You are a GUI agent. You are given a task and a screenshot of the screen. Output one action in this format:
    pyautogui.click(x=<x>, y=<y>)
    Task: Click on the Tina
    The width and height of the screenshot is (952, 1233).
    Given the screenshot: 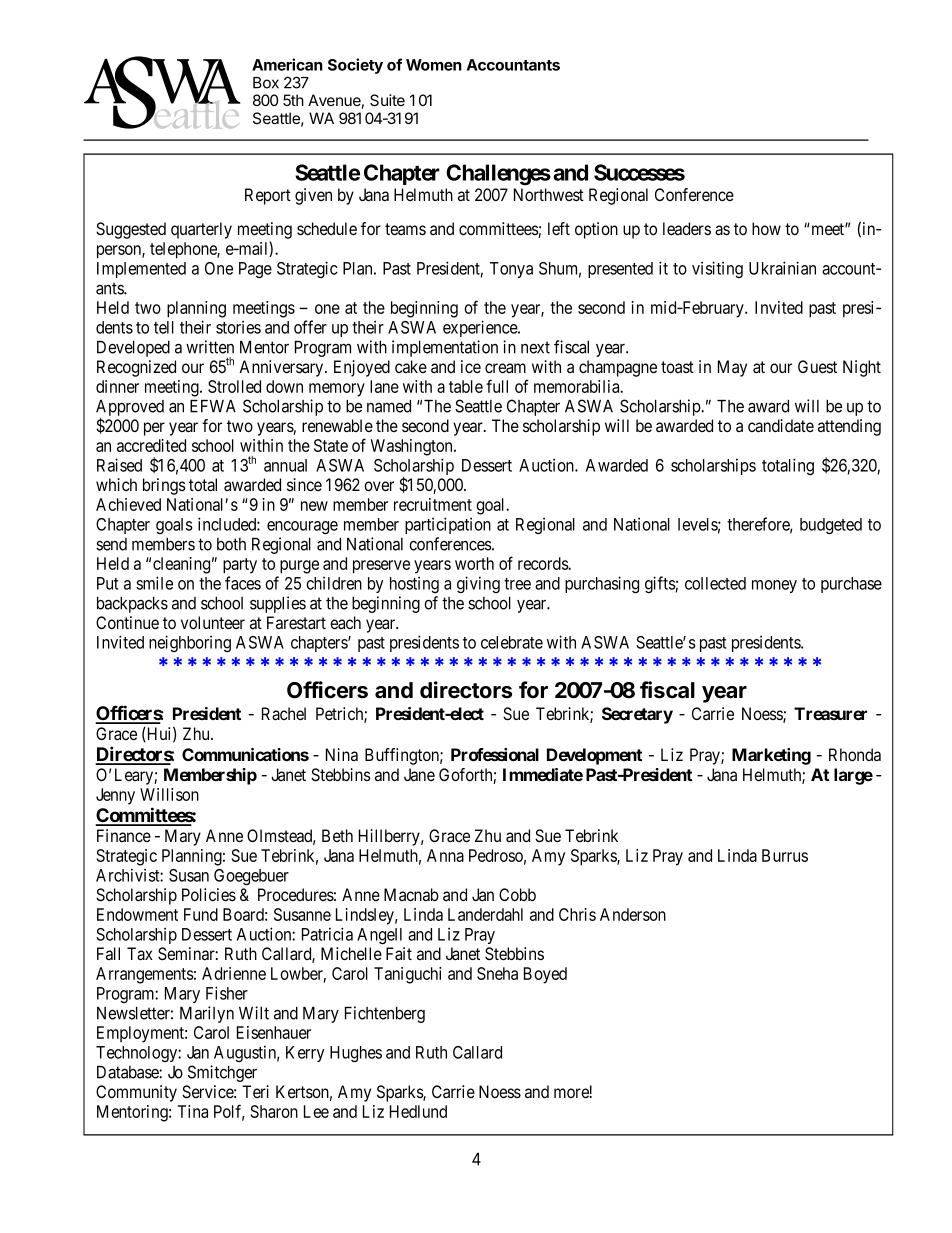 What is the action you would take?
    pyautogui.click(x=192, y=1111)
